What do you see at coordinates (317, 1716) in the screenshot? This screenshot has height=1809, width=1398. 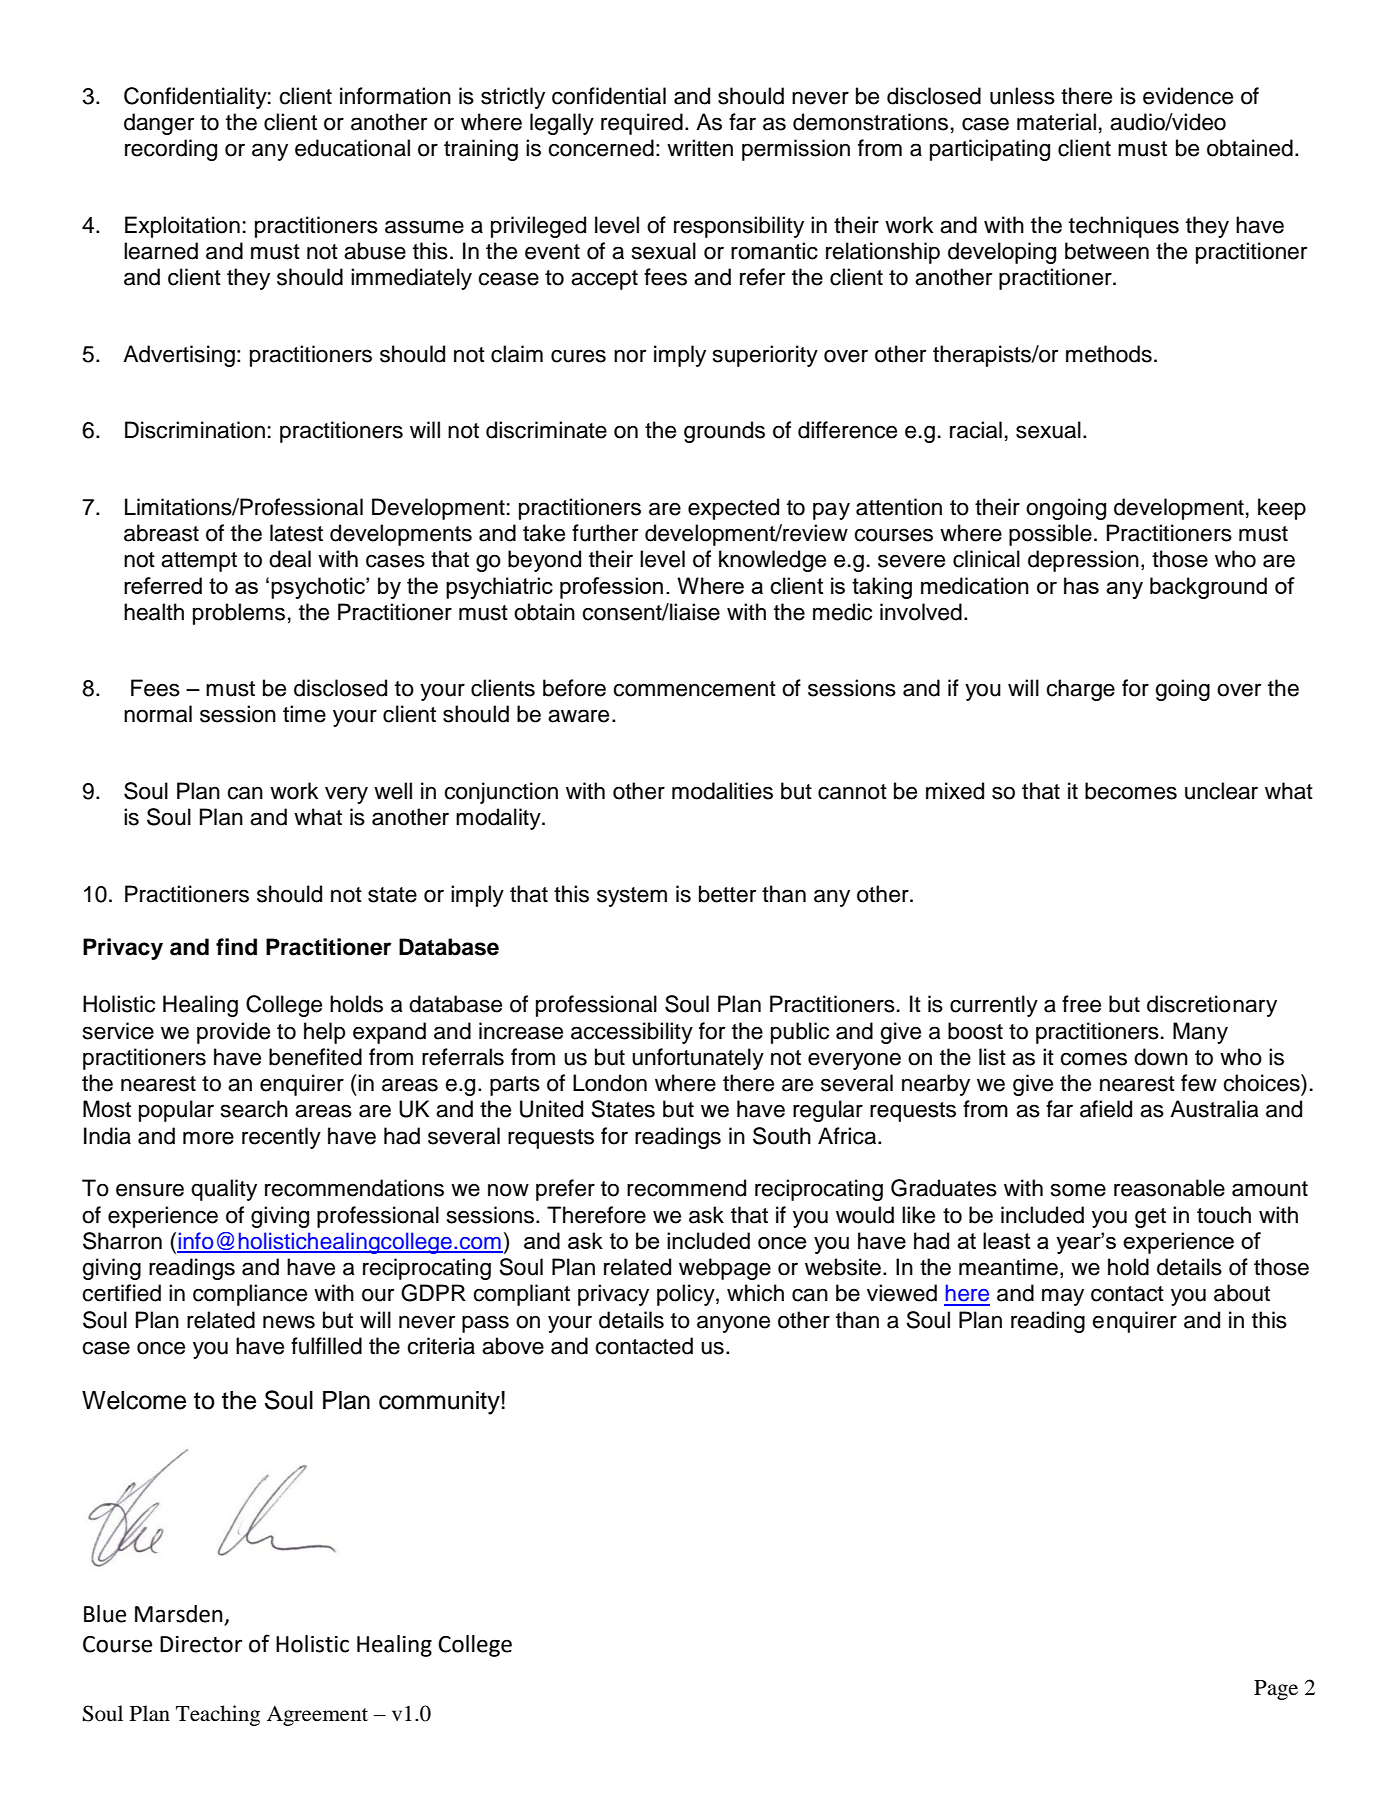 I see `Agreement` at bounding box center [317, 1716].
